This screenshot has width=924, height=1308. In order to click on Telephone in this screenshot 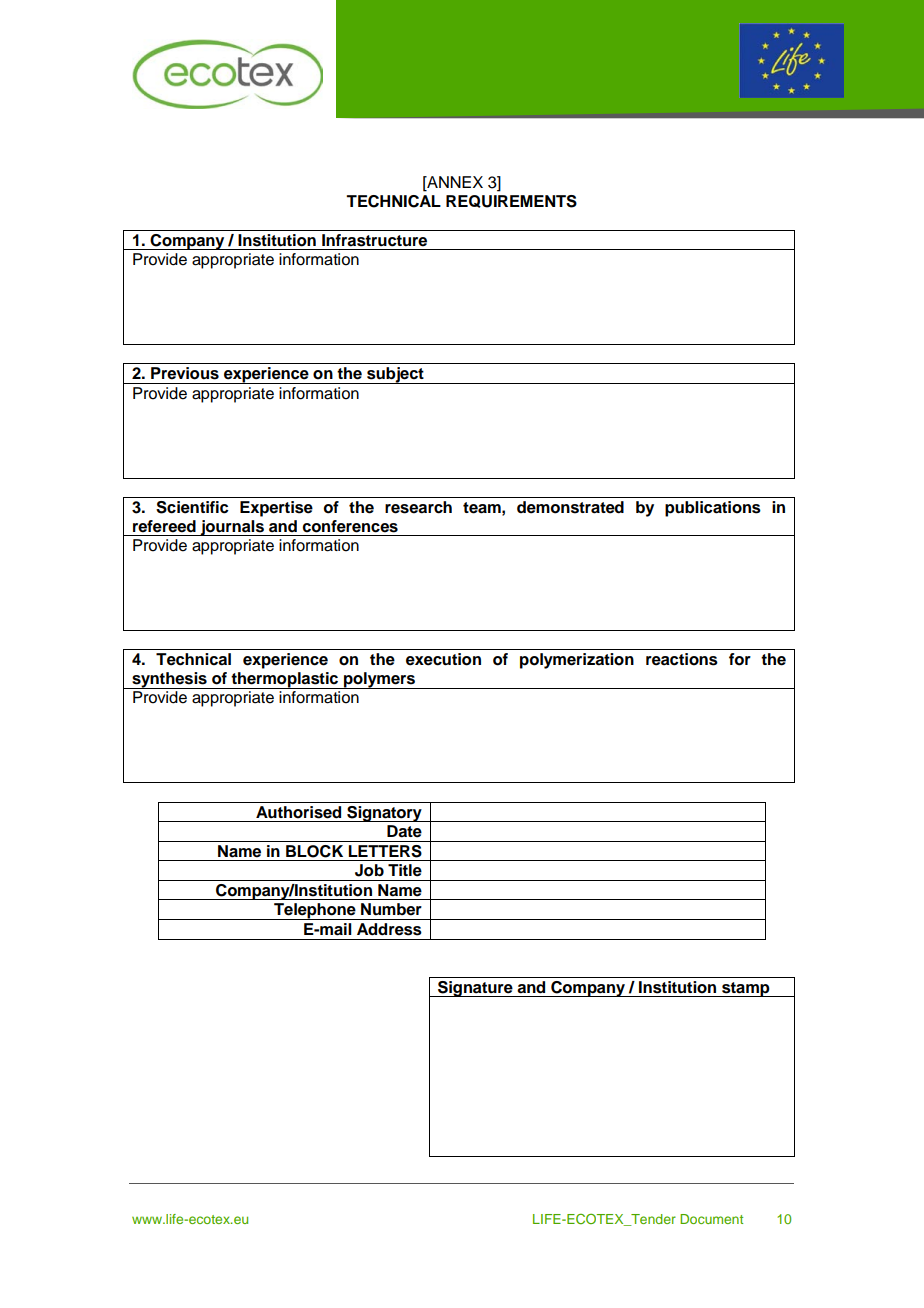, I will do `click(315, 911)`.
